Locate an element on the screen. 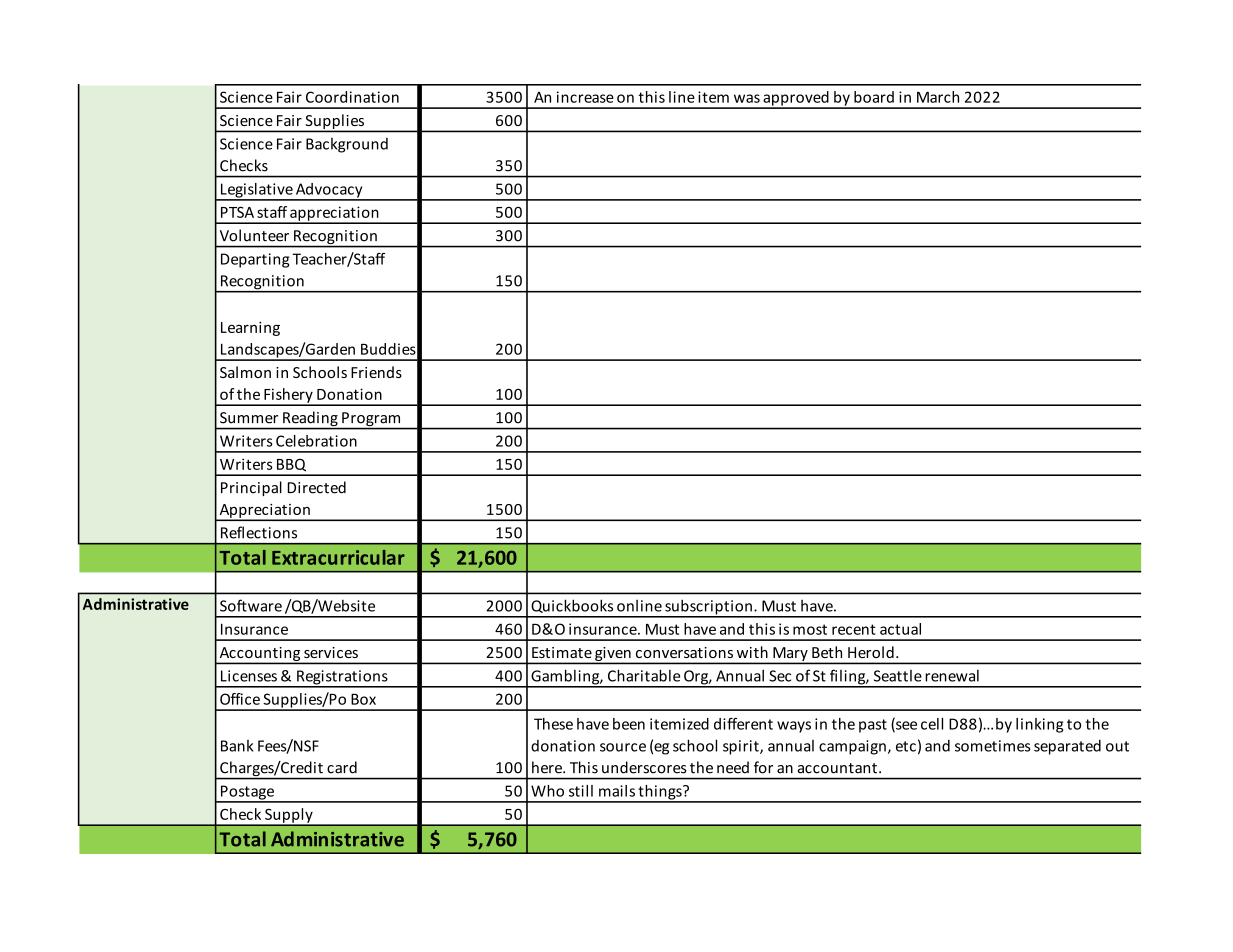 This screenshot has height=952, width=1233. subscription is located at coordinates (708, 608).
